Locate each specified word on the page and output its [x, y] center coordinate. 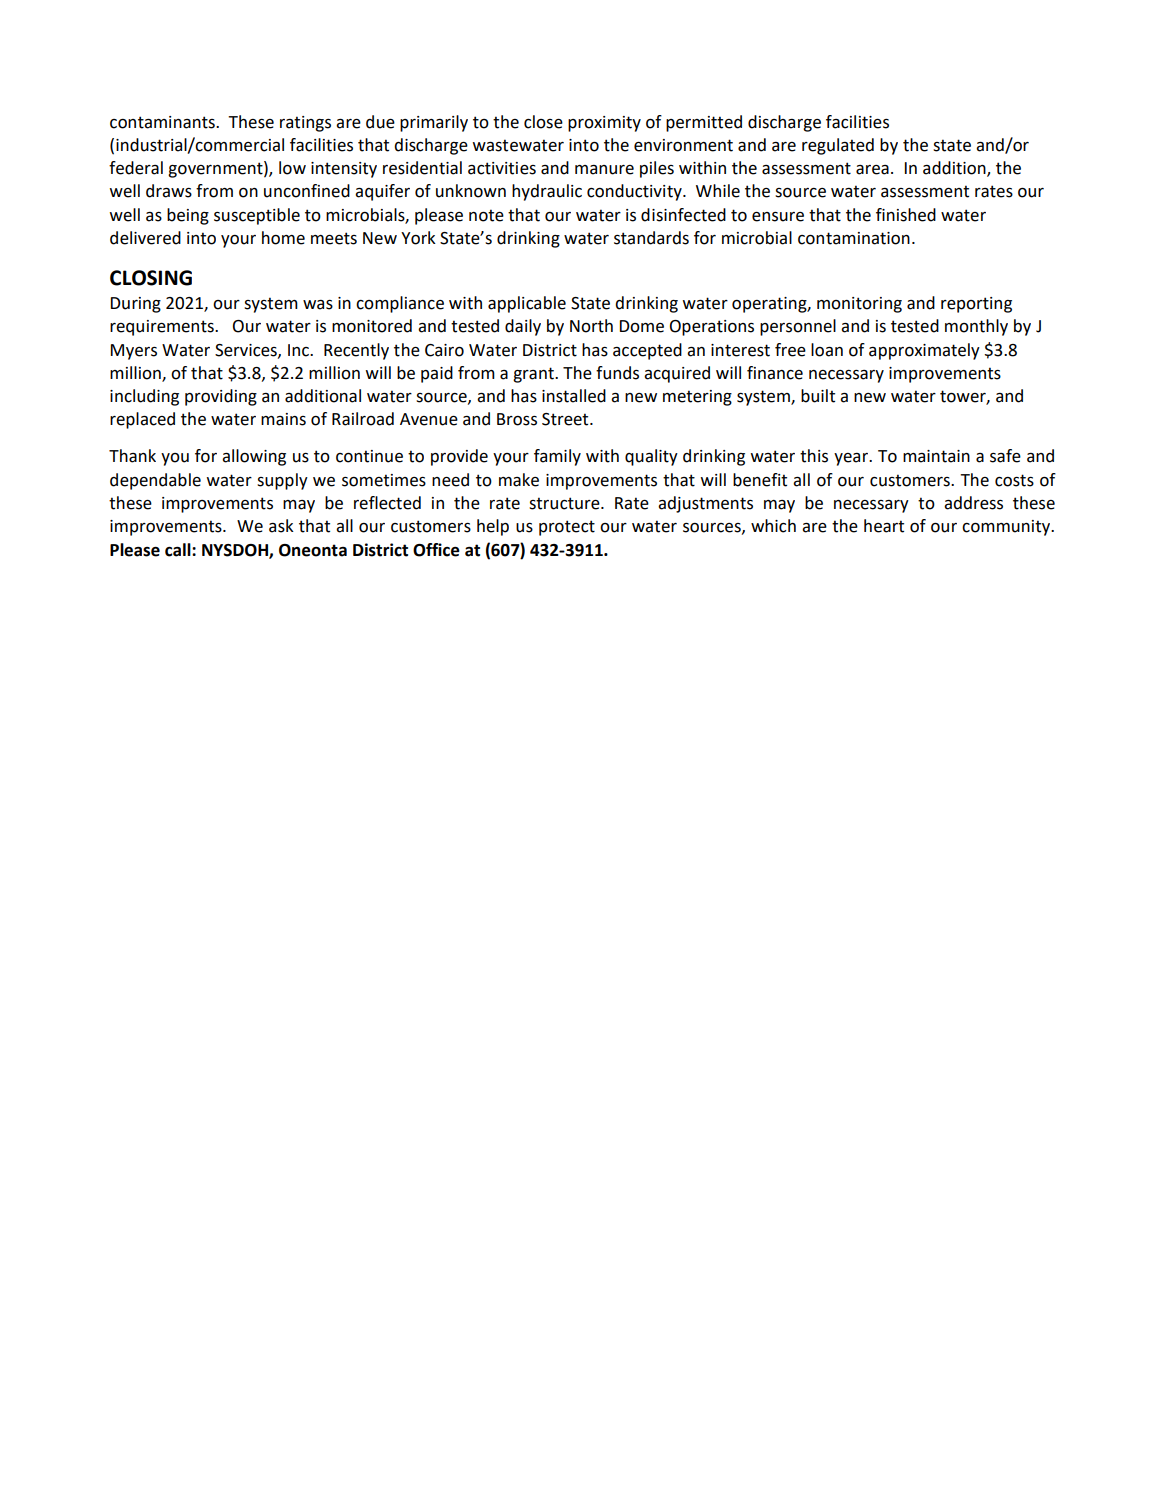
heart [884, 526]
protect [567, 528]
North [591, 326]
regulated [838, 146]
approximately [924, 351]
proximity [604, 124]
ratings [305, 124]
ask [281, 526]
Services [247, 351]
